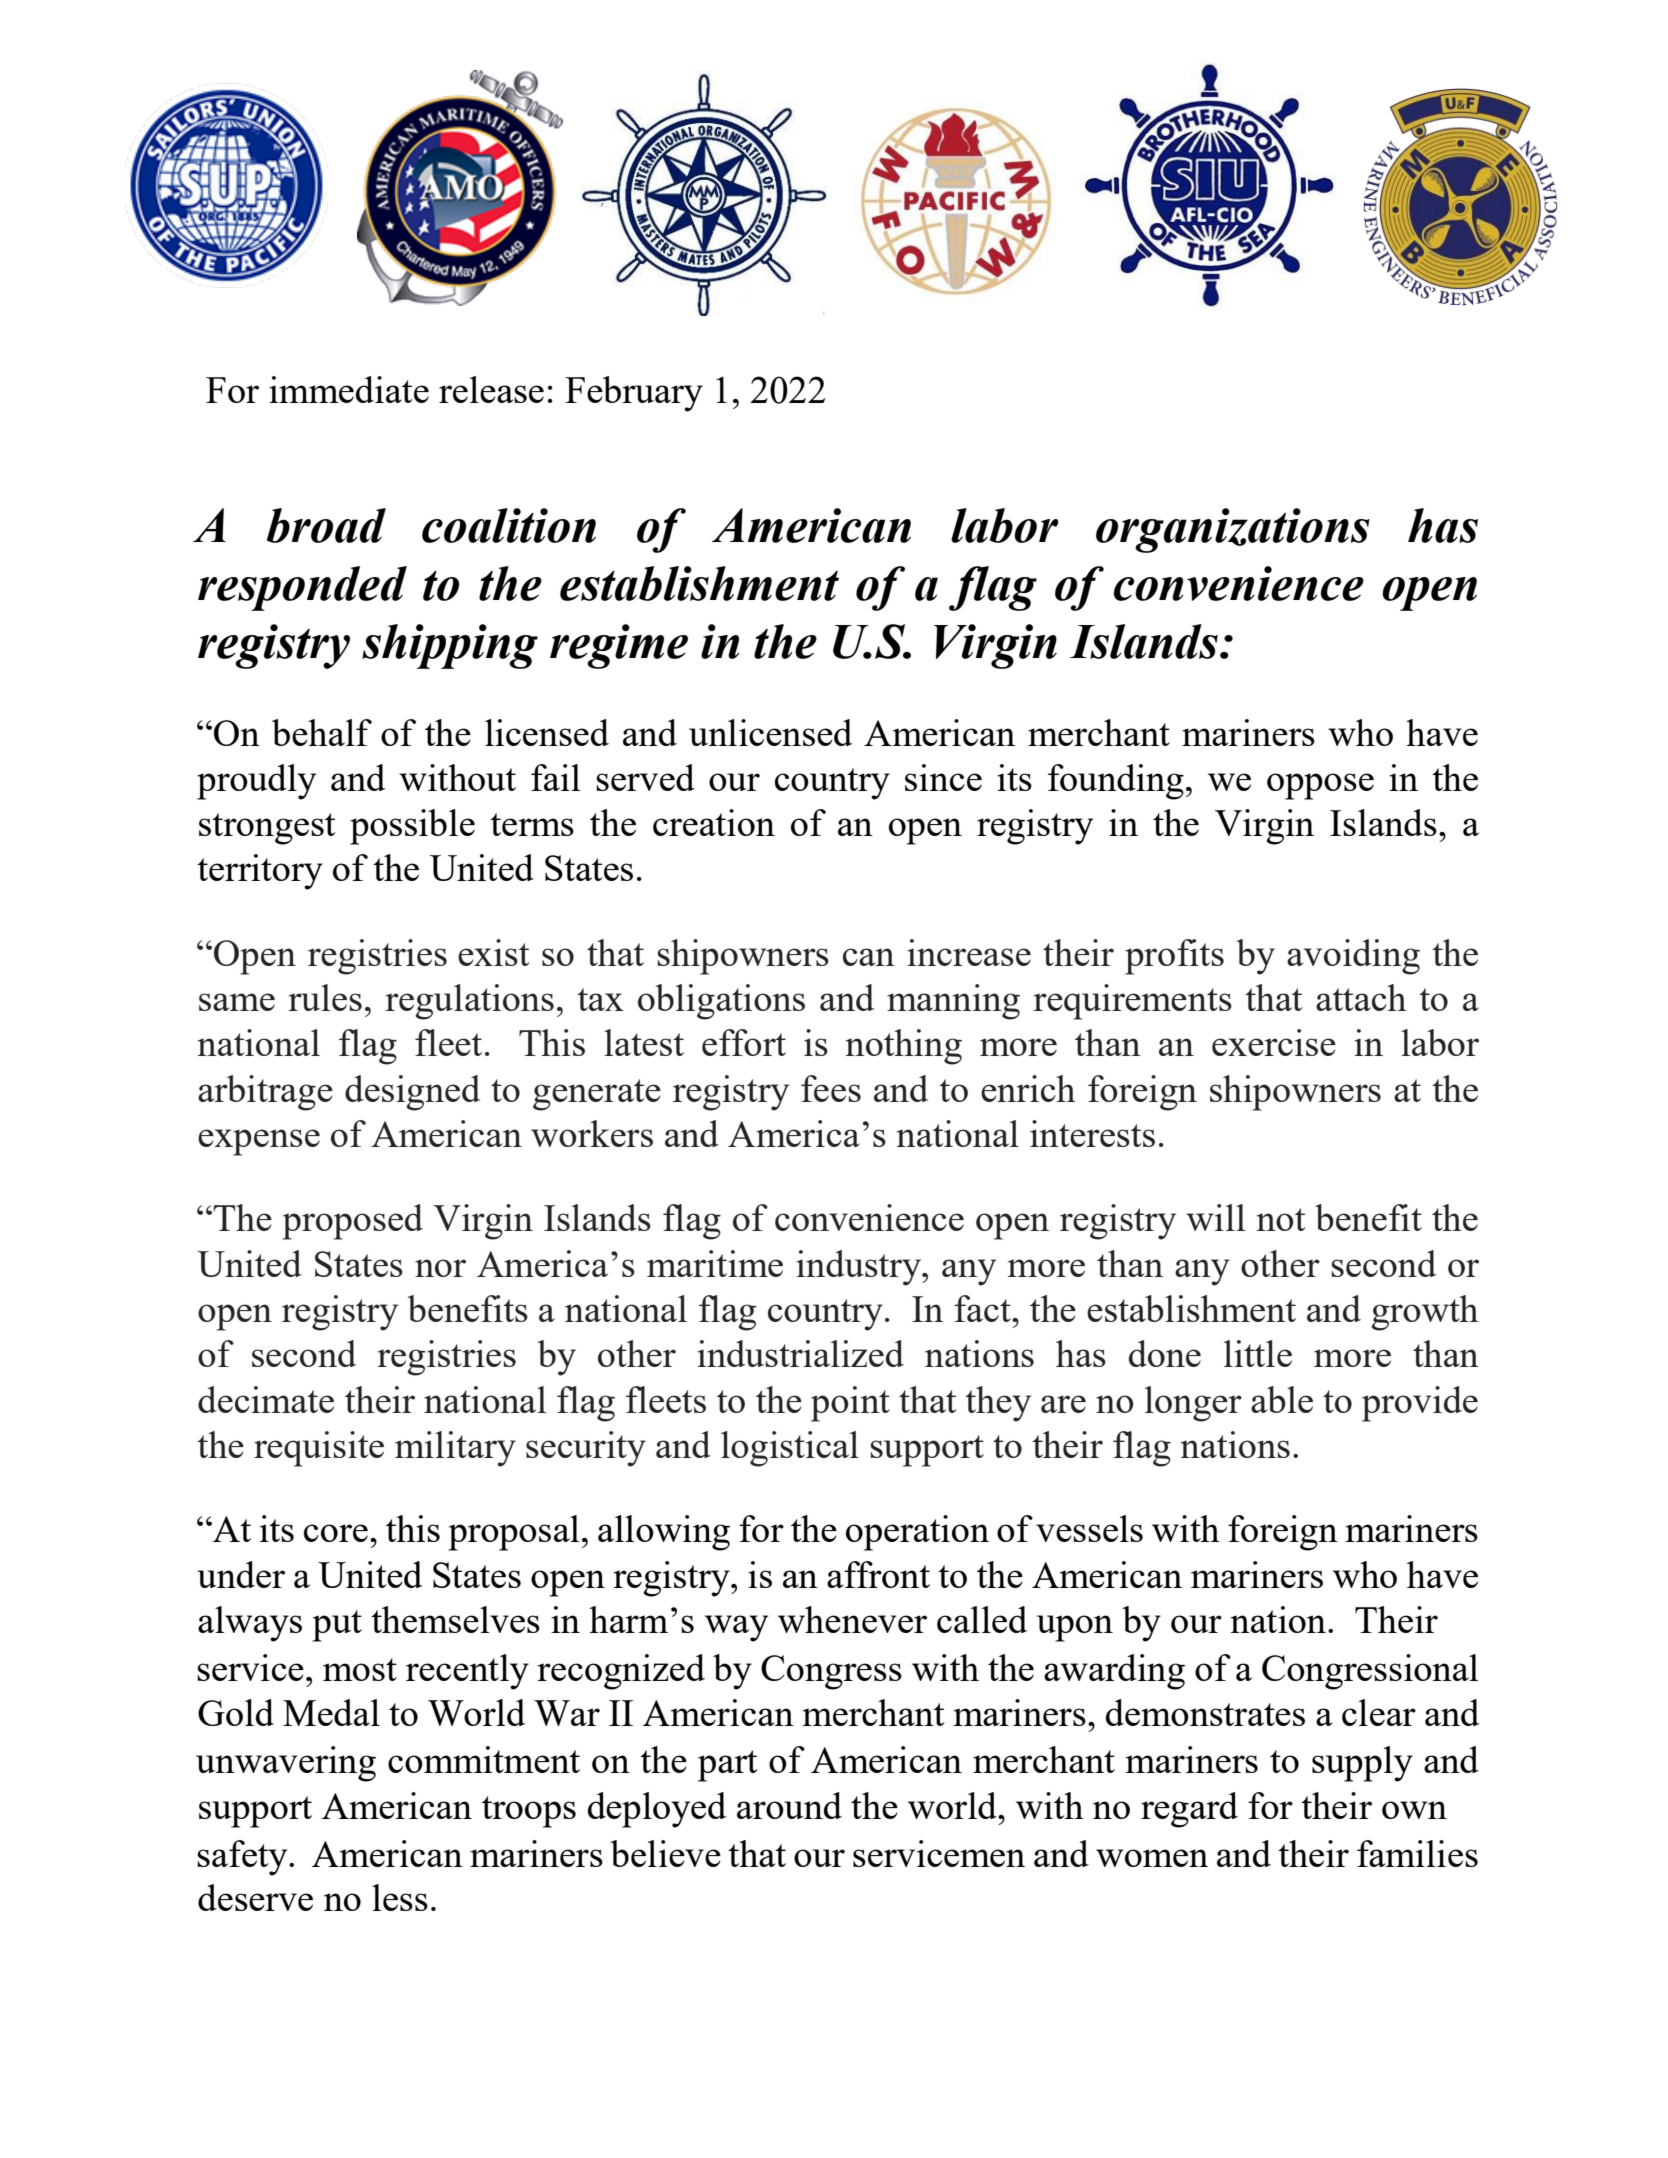  I want to click on possible, so click(412, 827).
